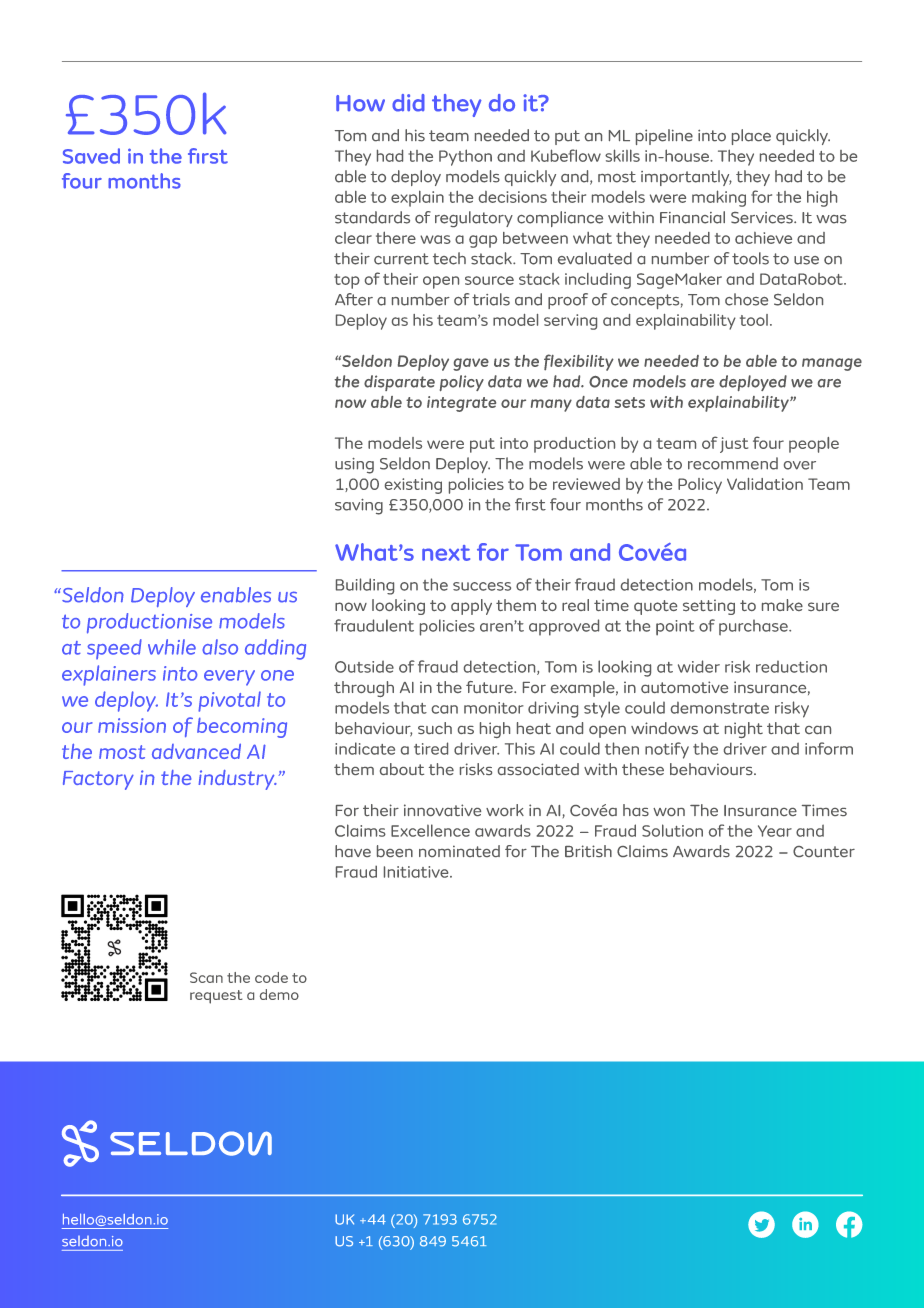 The width and height of the screenshot is (924, 1308). Describe the element at coordinates (465, 157) in the screenshot. I see `Python` at that location.
